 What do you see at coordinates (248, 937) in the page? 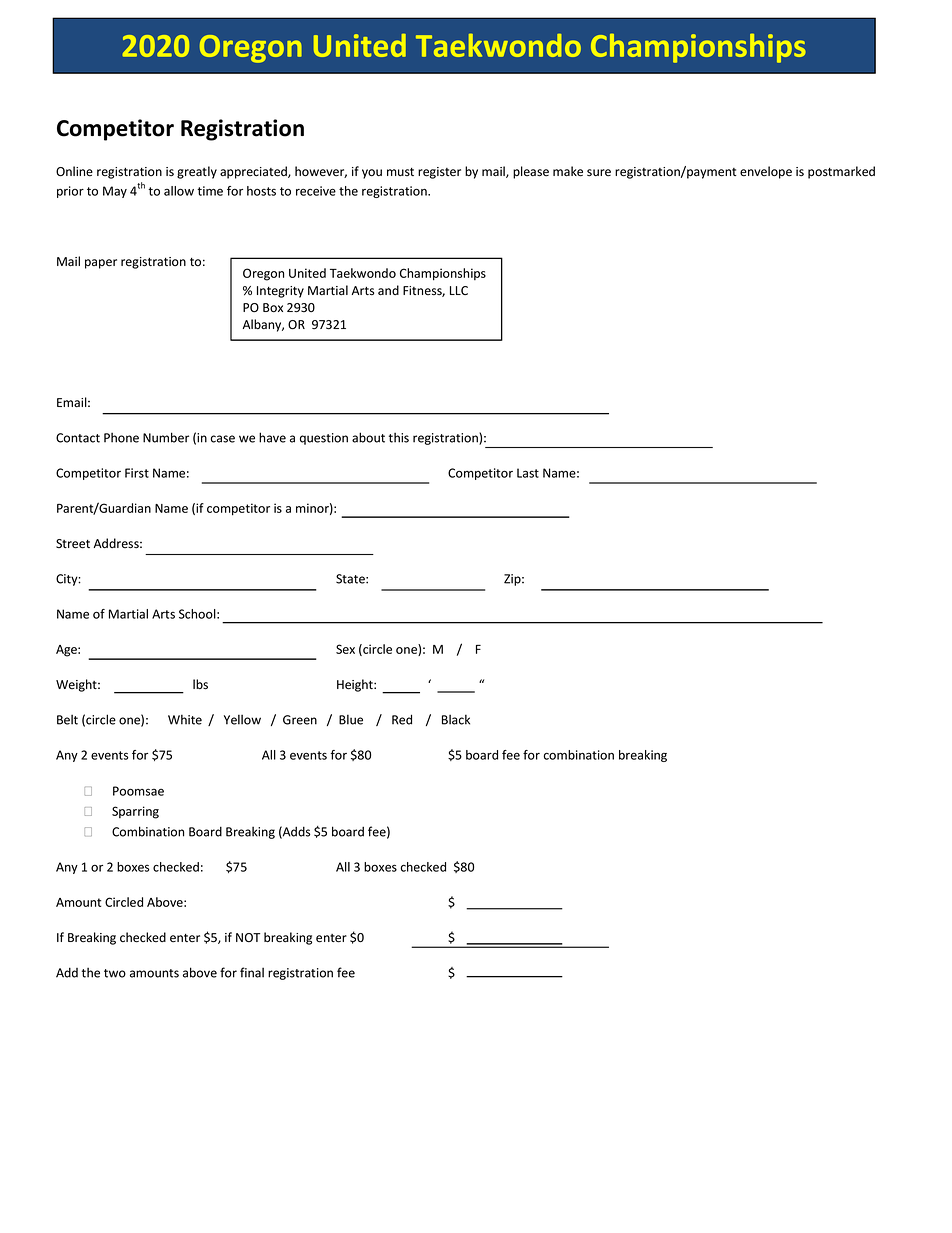
I see `NOT` at bounding box center [248, 937].
